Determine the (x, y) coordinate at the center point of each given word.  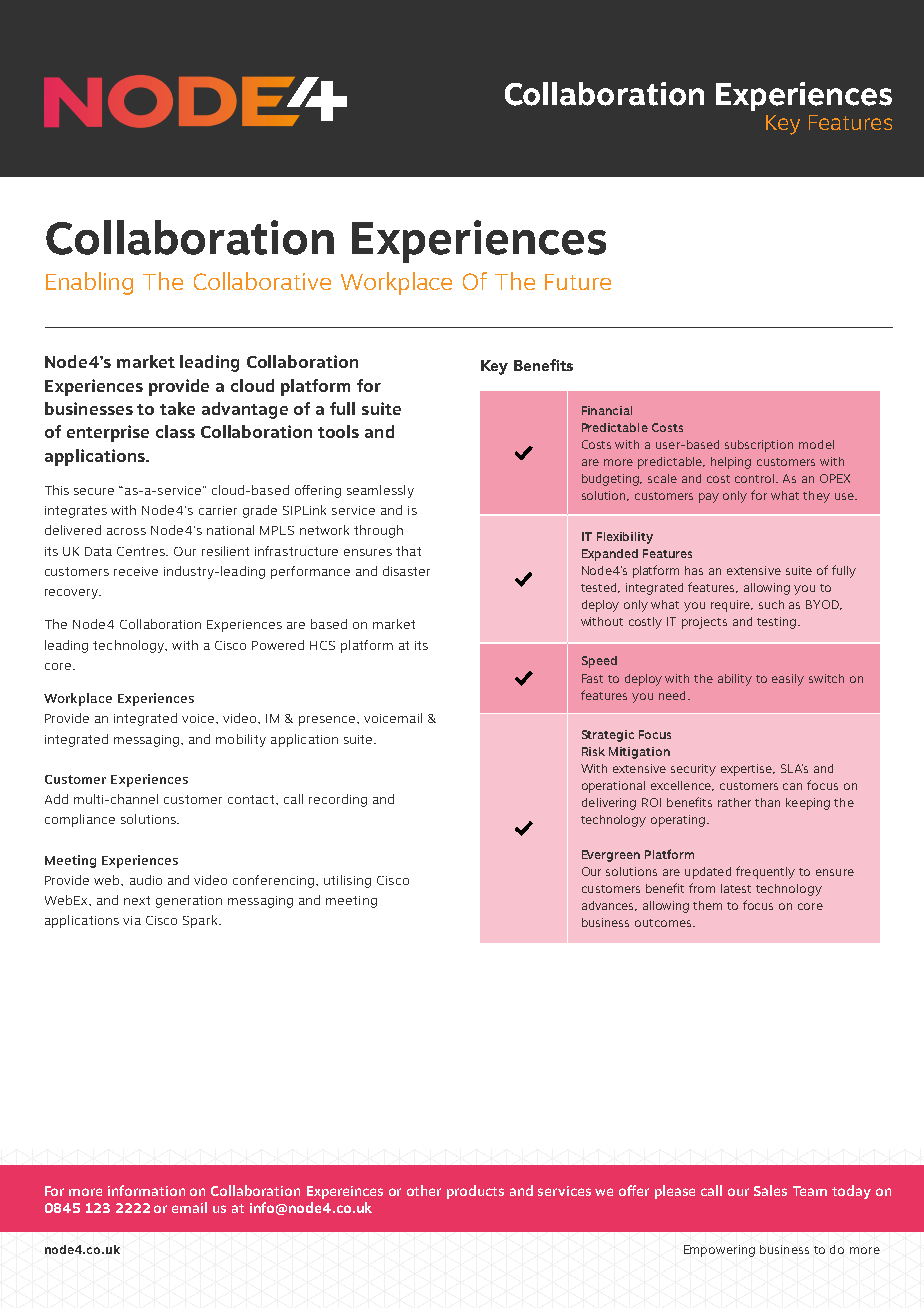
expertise (748, 770)
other (424, 1190)
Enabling (89, 283)
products (475, 1192)
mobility (241, 740)
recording (338, 800)
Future (578, 282)
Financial (607, 410)
